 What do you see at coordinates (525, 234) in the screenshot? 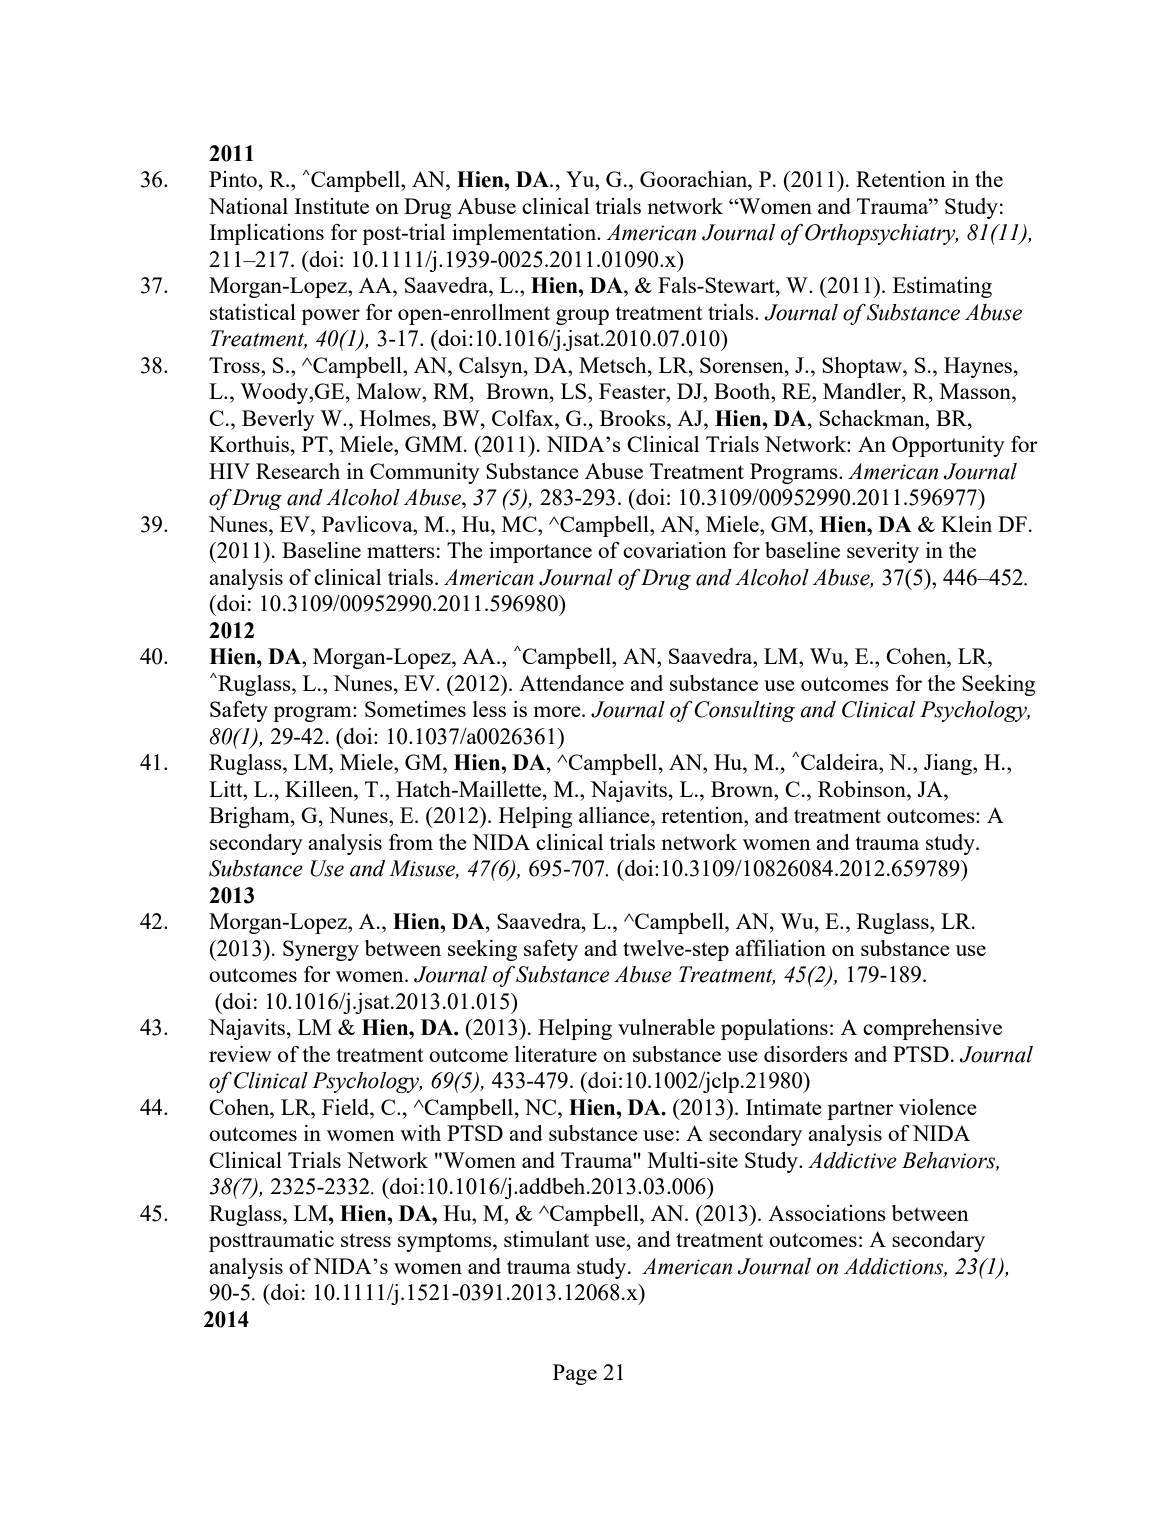
I see `implementation` at bounding box center [525, 234].
